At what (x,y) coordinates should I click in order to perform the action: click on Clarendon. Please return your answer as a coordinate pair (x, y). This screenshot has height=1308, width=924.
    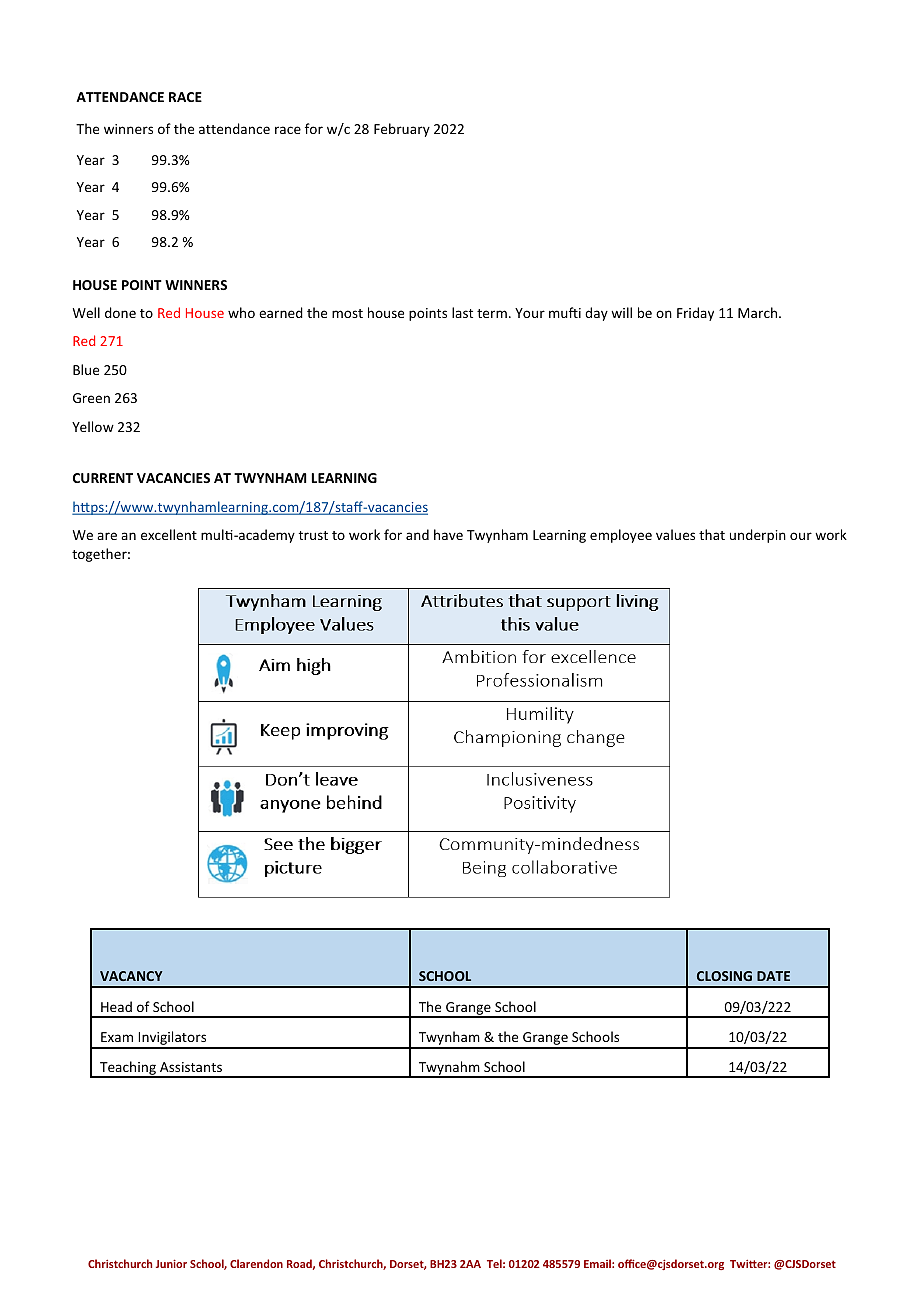
    Looking at the image, I should click on (256, 1263).
